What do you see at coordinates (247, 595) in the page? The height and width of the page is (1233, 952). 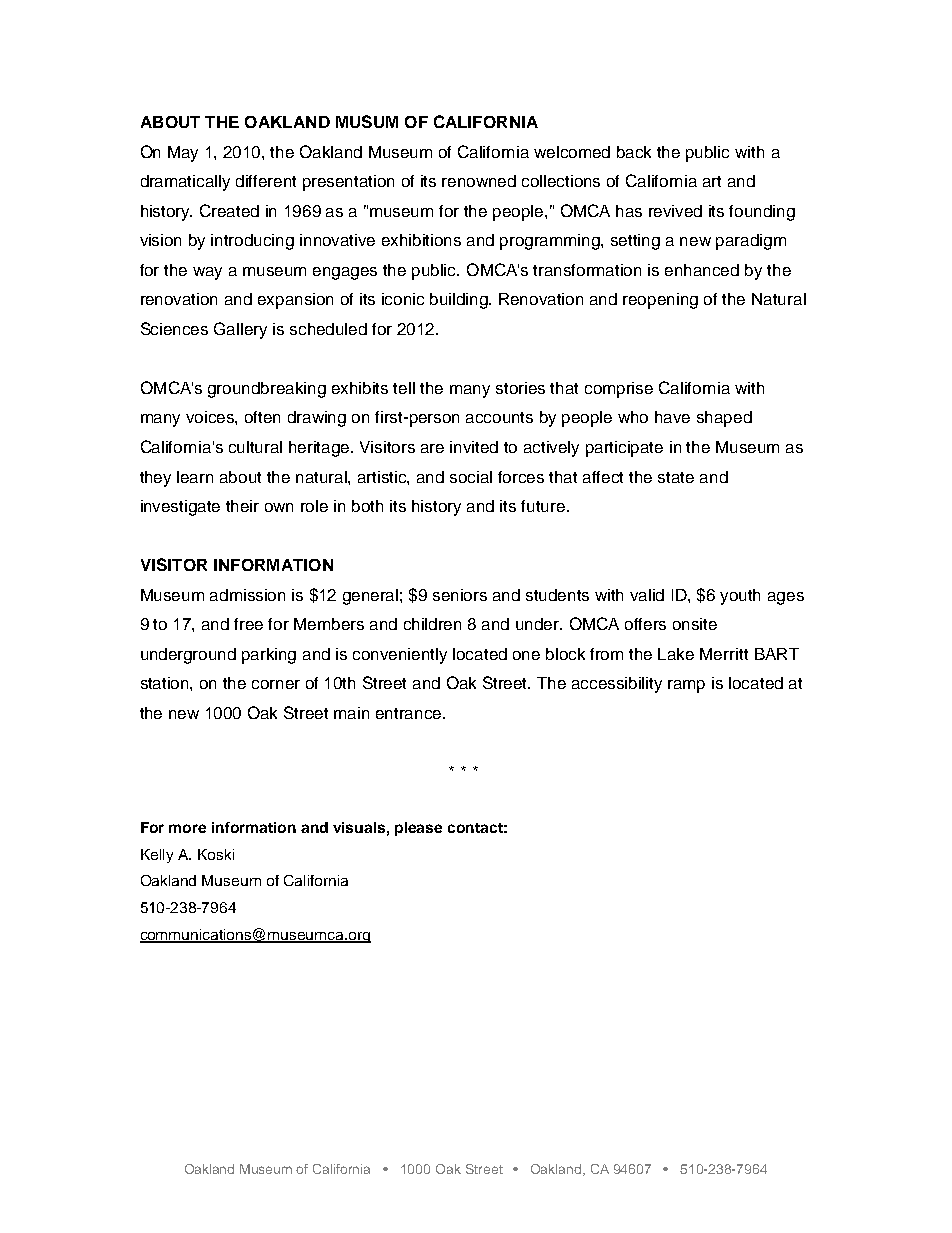 I see `admission` at bounding box center [247, 595].
